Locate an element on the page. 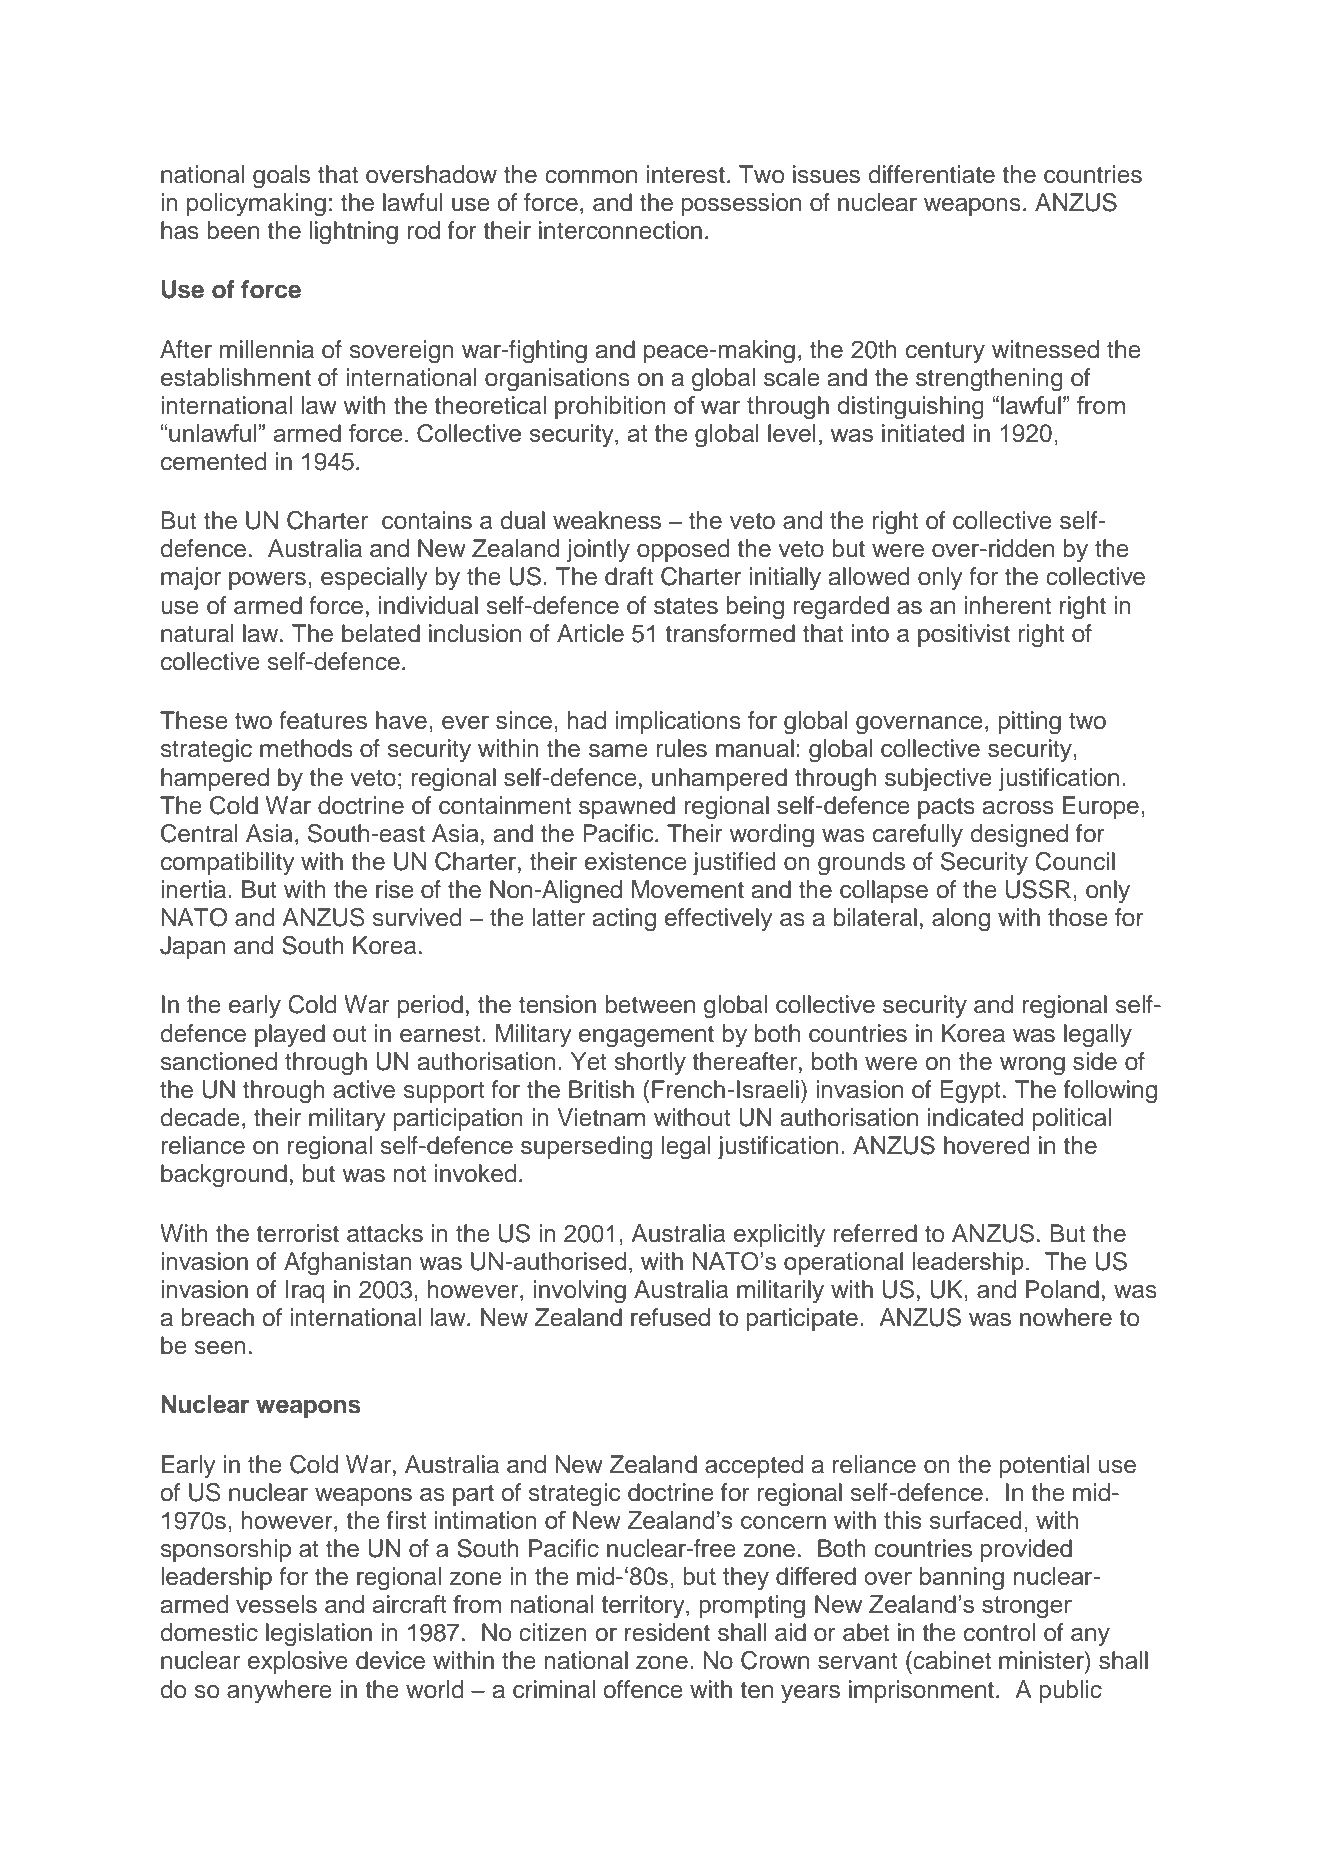 This image has height=1872, width=1323. Japan is located at coordinates (192, 947).
